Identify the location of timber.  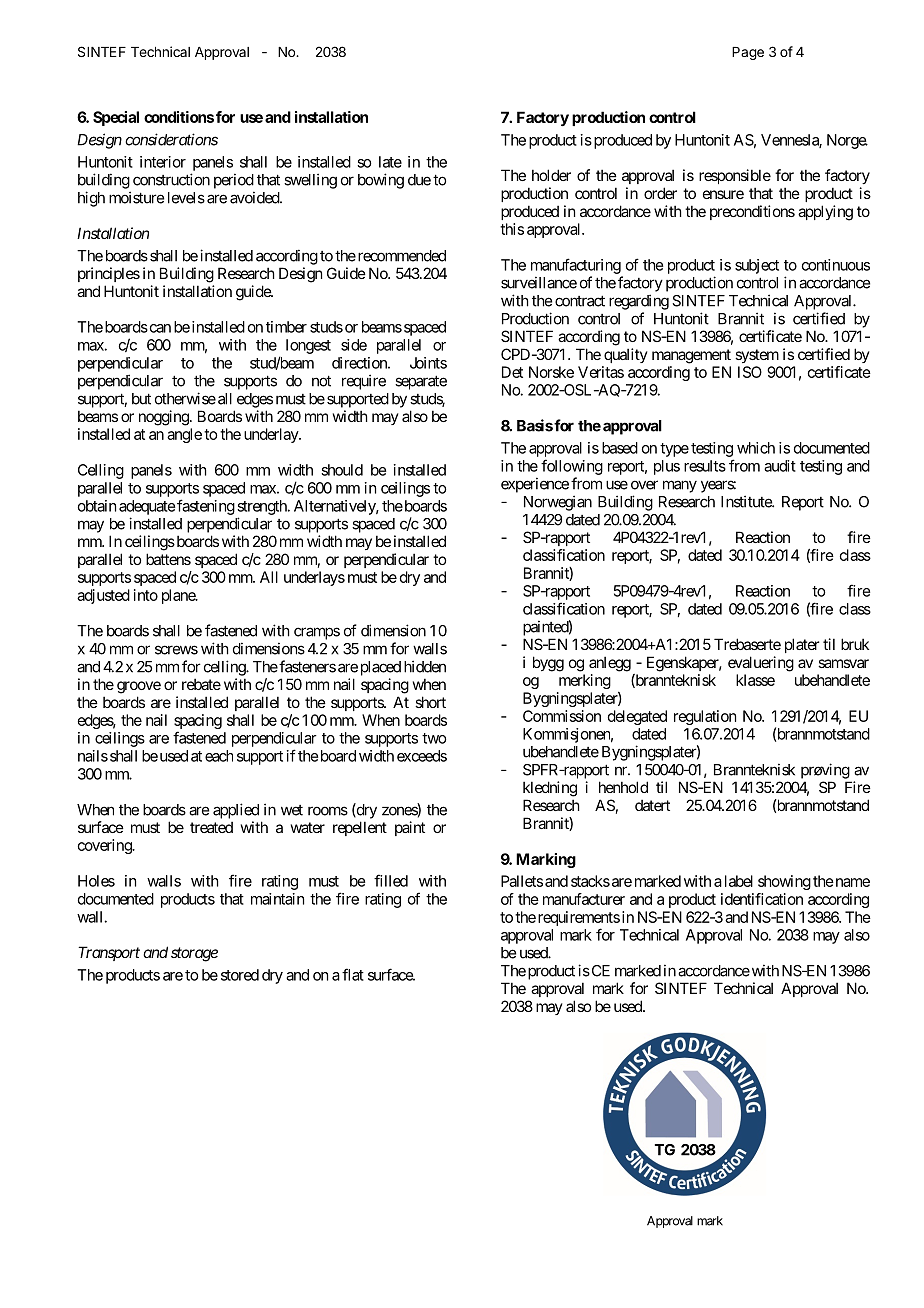
(286, 327).
